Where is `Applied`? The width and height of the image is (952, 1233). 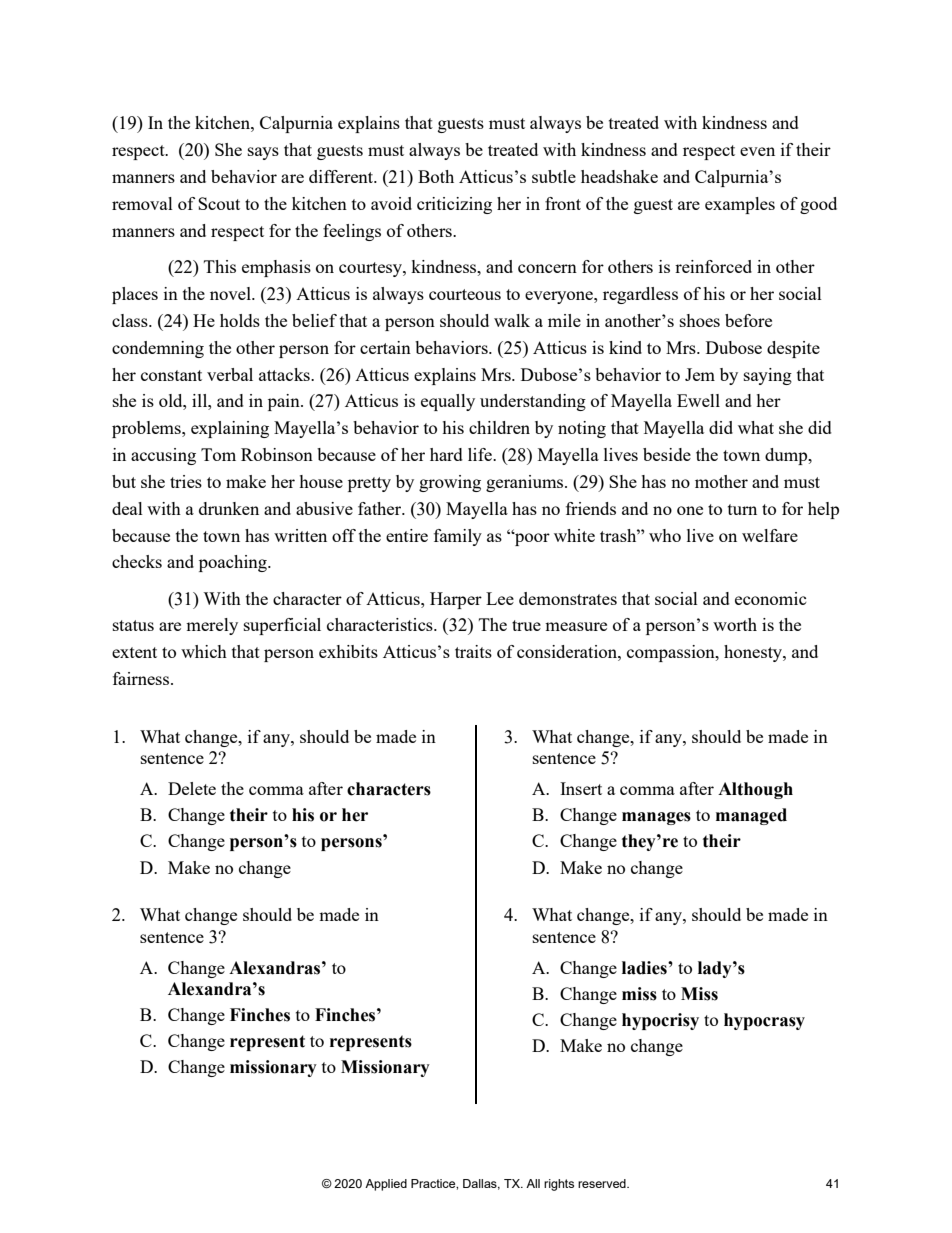
Applied is located at coordinates (386, 1185).
